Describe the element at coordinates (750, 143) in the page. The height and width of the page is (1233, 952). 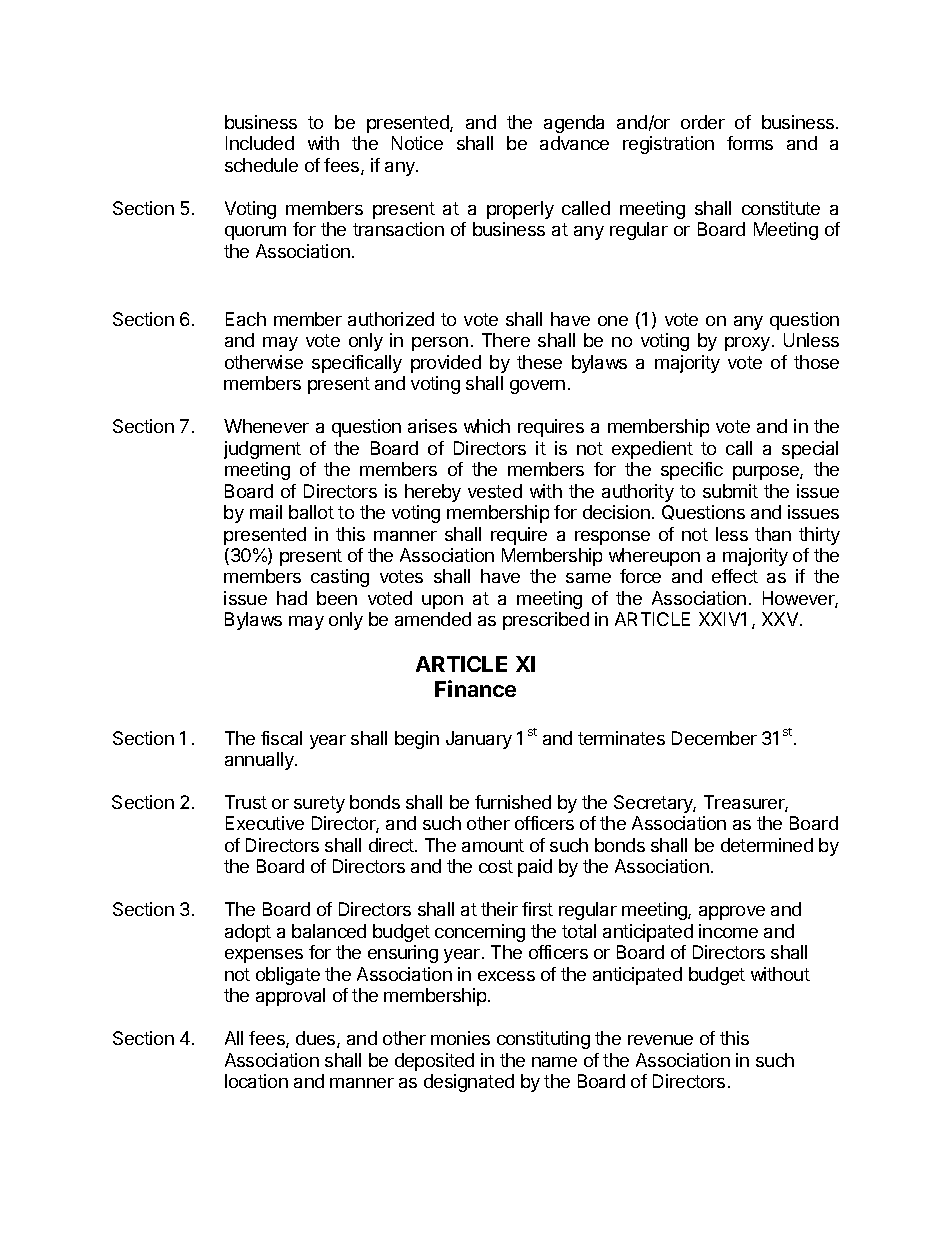
I see `forms` at that location.
